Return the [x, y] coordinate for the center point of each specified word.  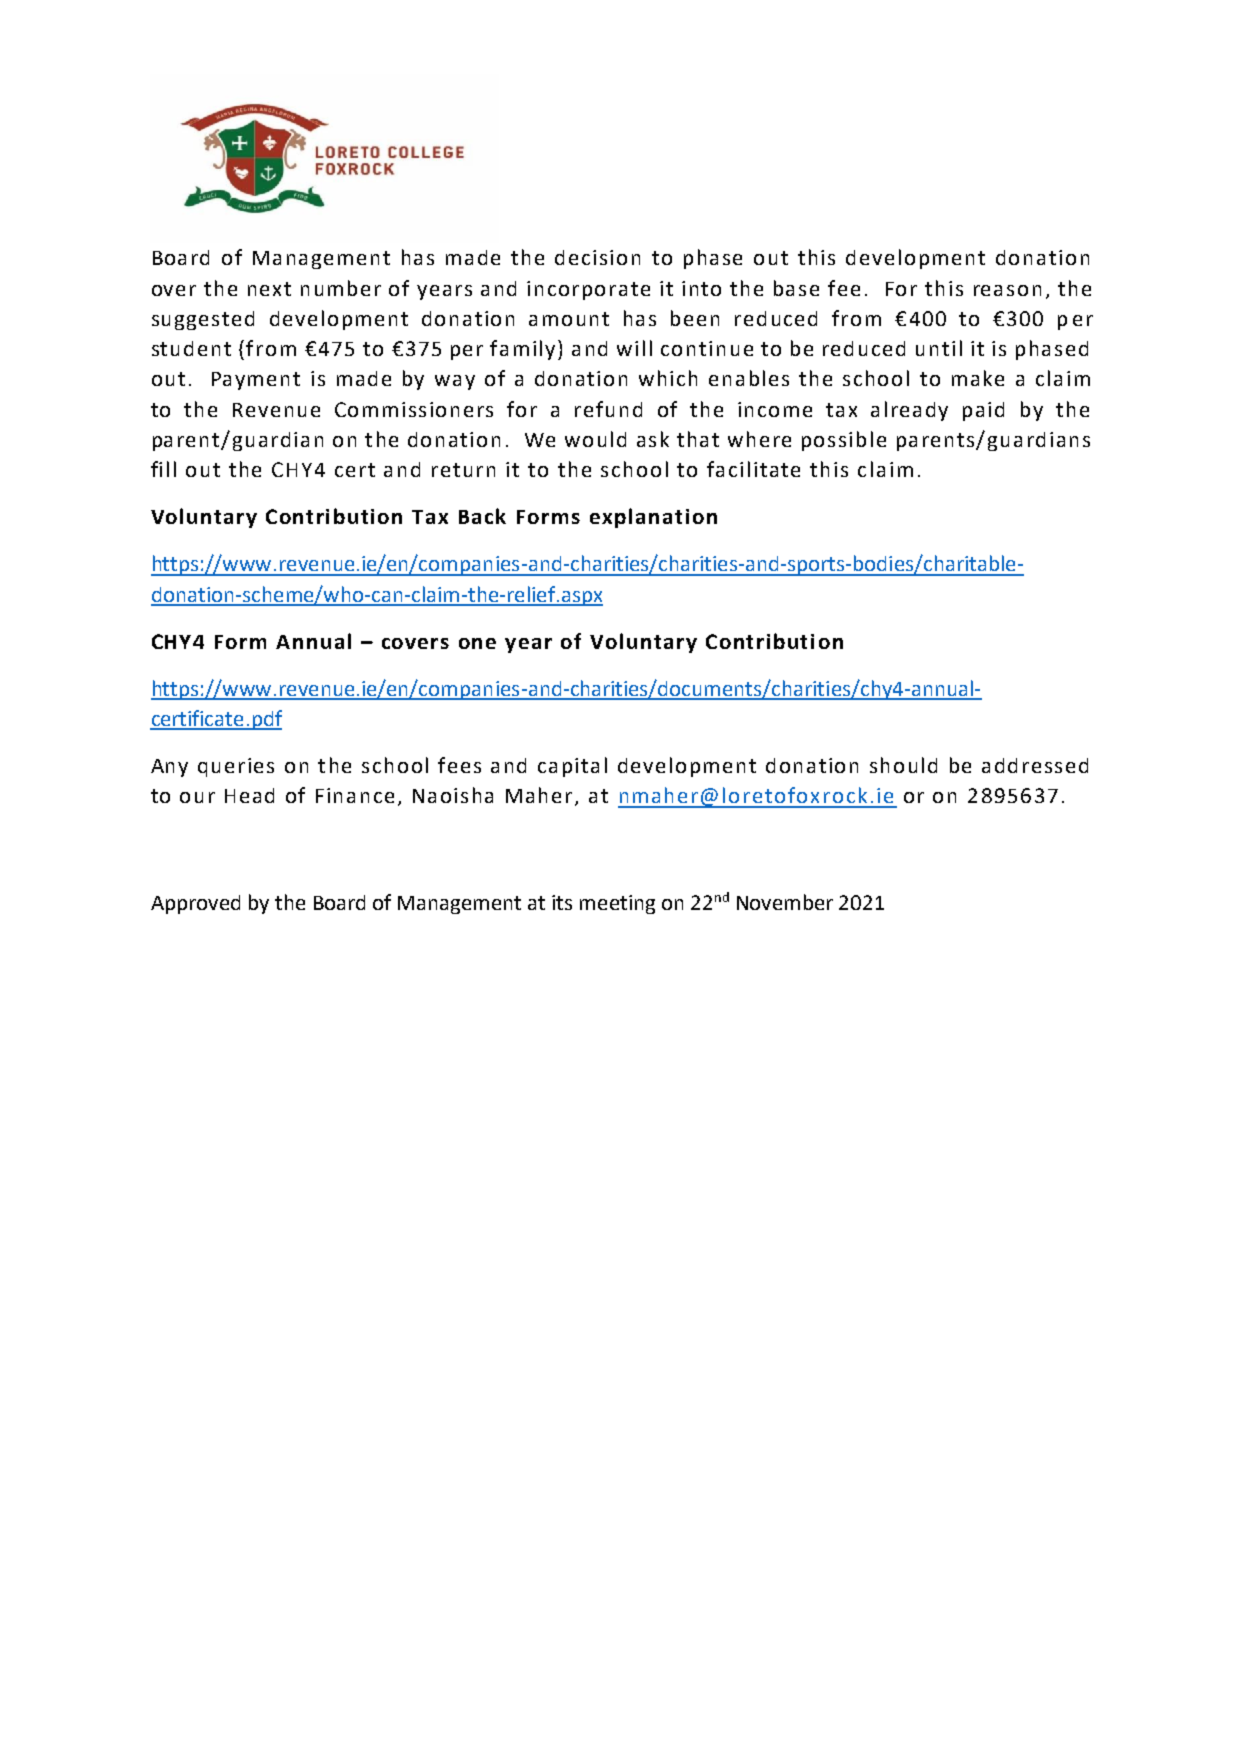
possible [844, 441]
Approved [195, 904]
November [785, 902]
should [903, 765]
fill [163, 469]
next [269, 289]
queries [236, 767]
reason [1007, 290]
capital [572, 767]
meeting [617, 904]
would [595, 439]
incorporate [588, 290]
